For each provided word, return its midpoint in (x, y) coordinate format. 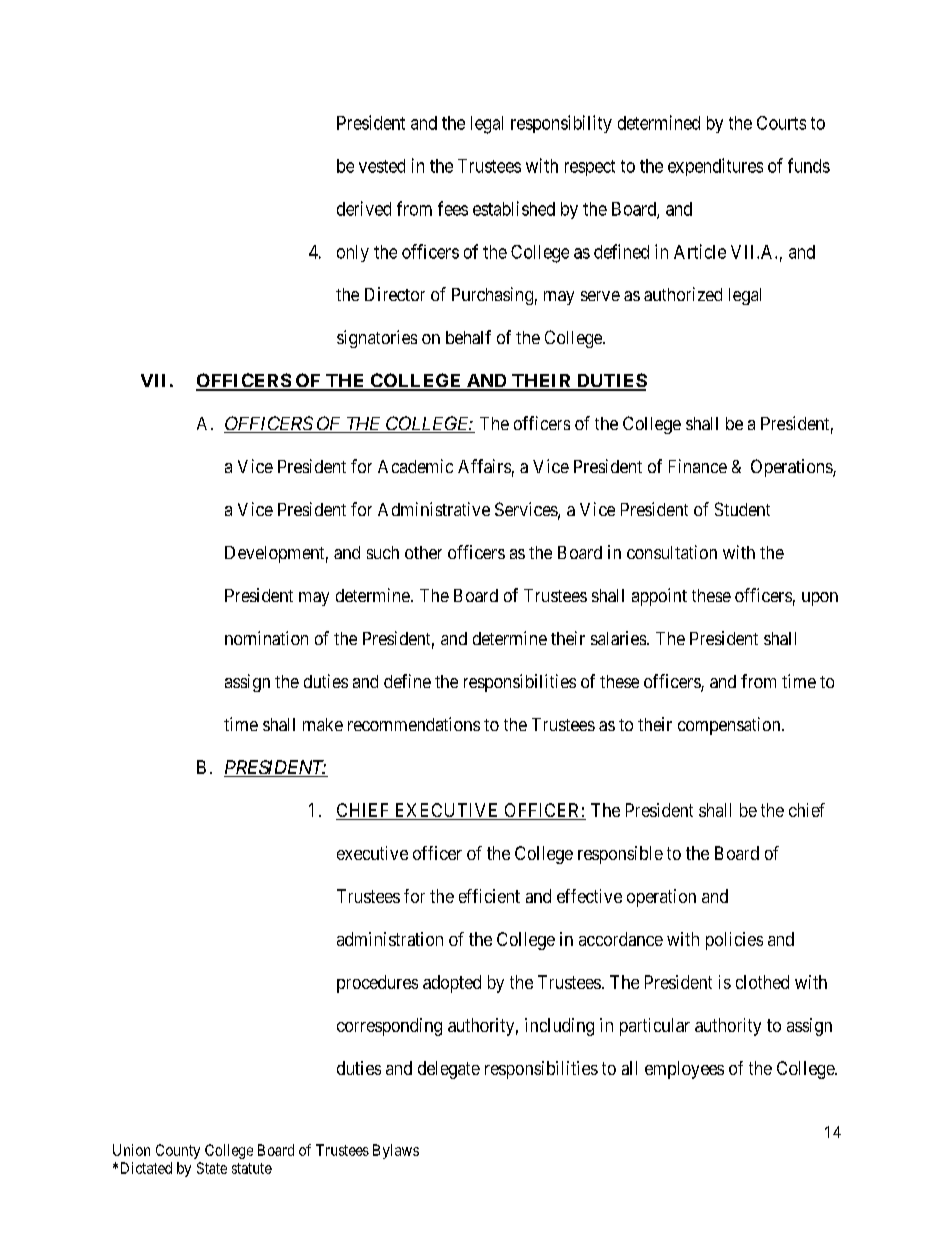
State (212, 1168)
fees (453, 208)
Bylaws (396, 1151)
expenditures (715, 167)
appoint (659, 597)
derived (364, 208)
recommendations (414, 724)
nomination (266, 638)
